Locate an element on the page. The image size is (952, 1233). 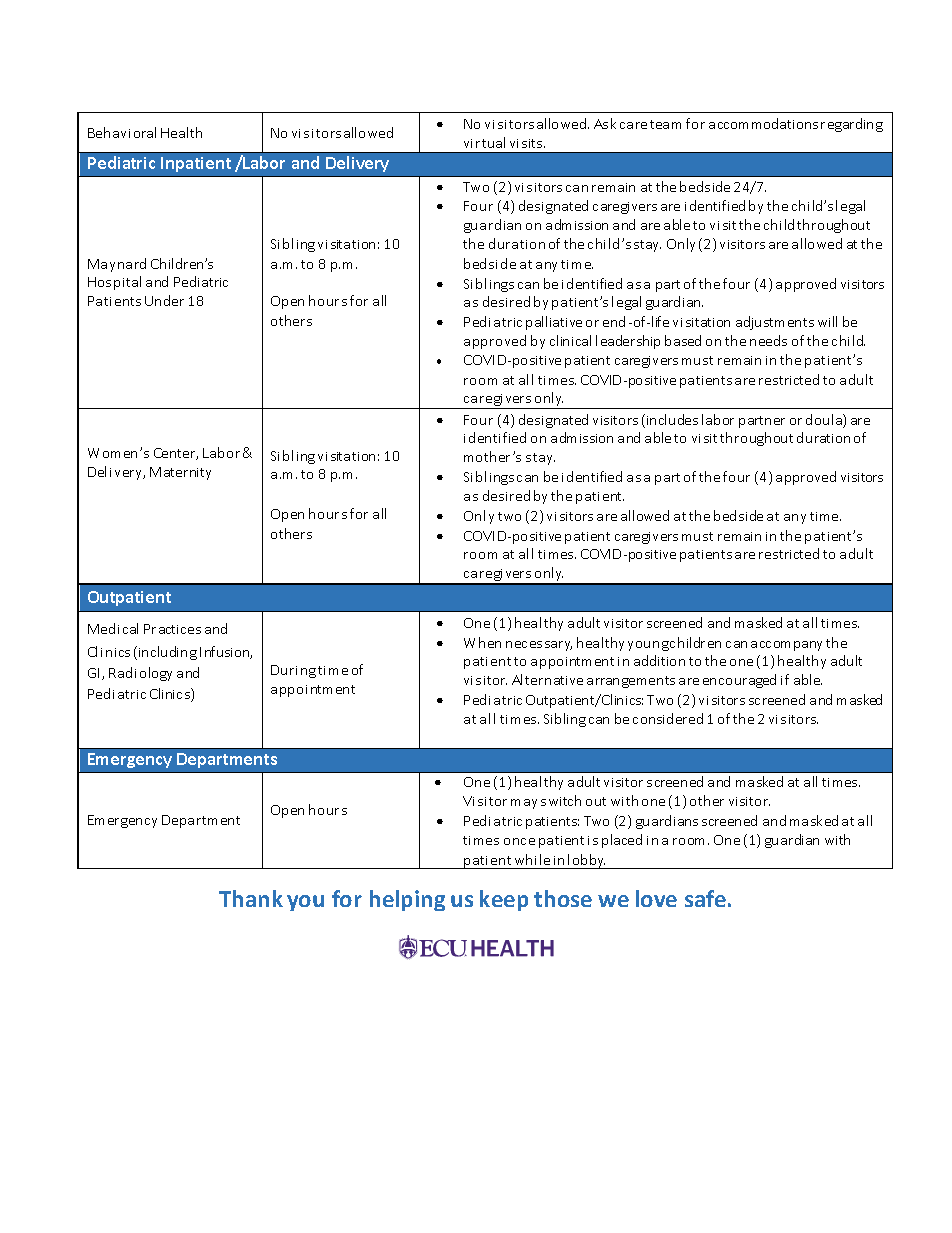
Behavioral is located at coordinates (122, 132).
